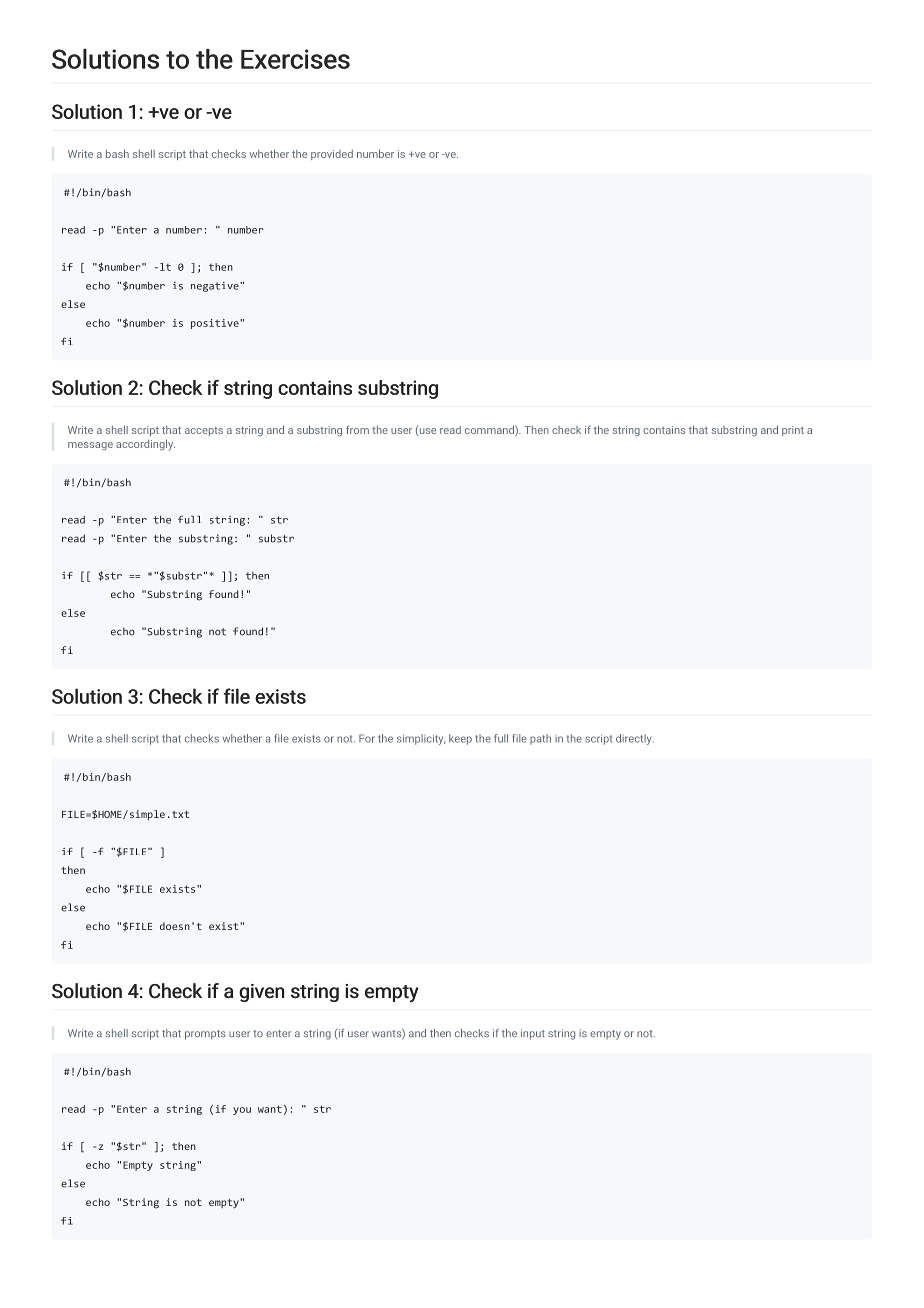 The width and height of the screenshot is (924, 1308). I want to click on positive, so click(216, 324).
